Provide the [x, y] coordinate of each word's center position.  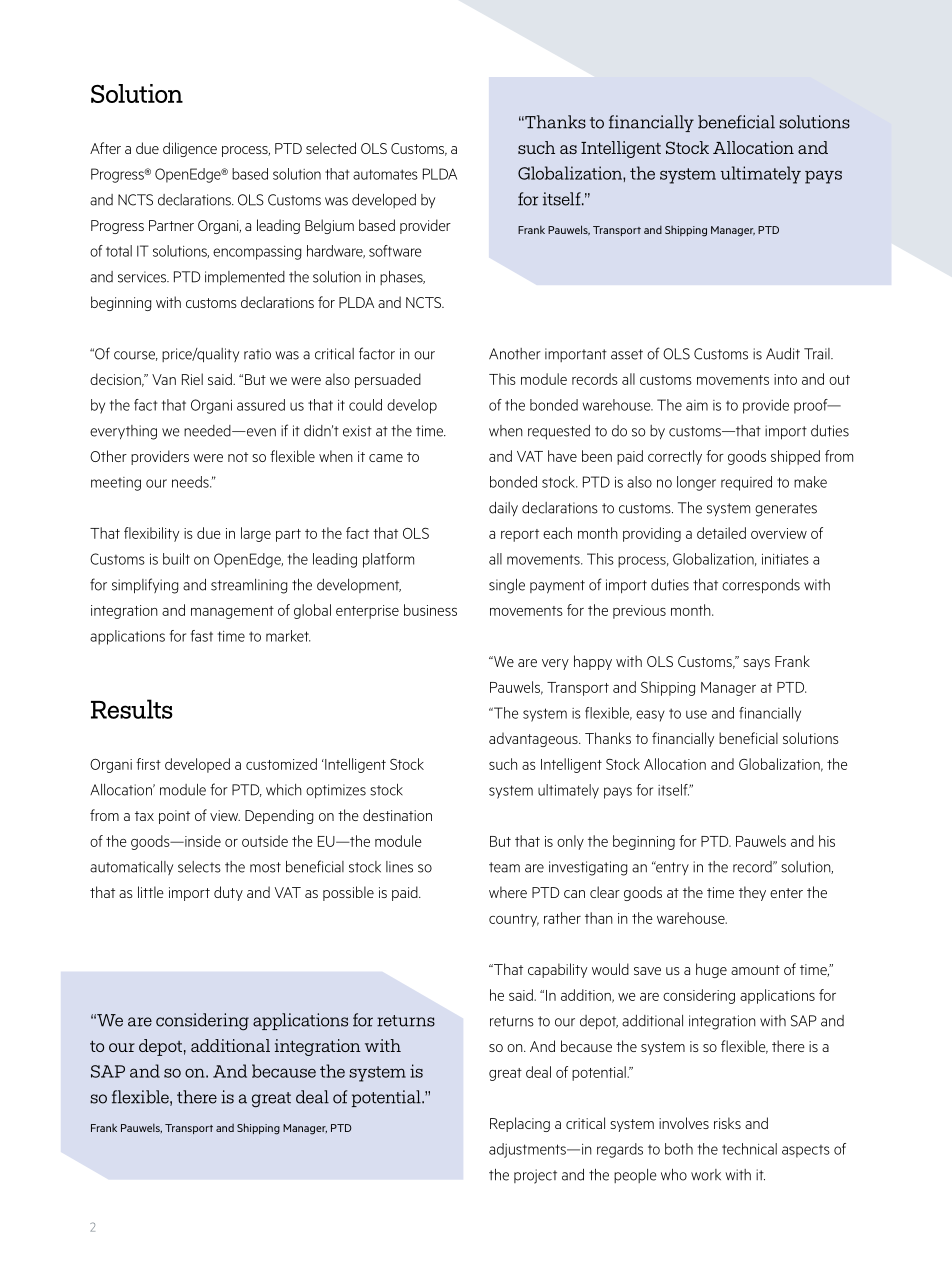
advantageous [534, 739]
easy [650, 716]
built [176, 559]
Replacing [520, 1124]
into [785, 379]
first [148, 764]
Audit [783, 354]
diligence [190, 149]
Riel [192, 379]
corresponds [761, 586]
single [507, 586]
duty [228, 893]
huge [711, 970]
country [514, 920]
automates [385, 174]
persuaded [388, 380]
